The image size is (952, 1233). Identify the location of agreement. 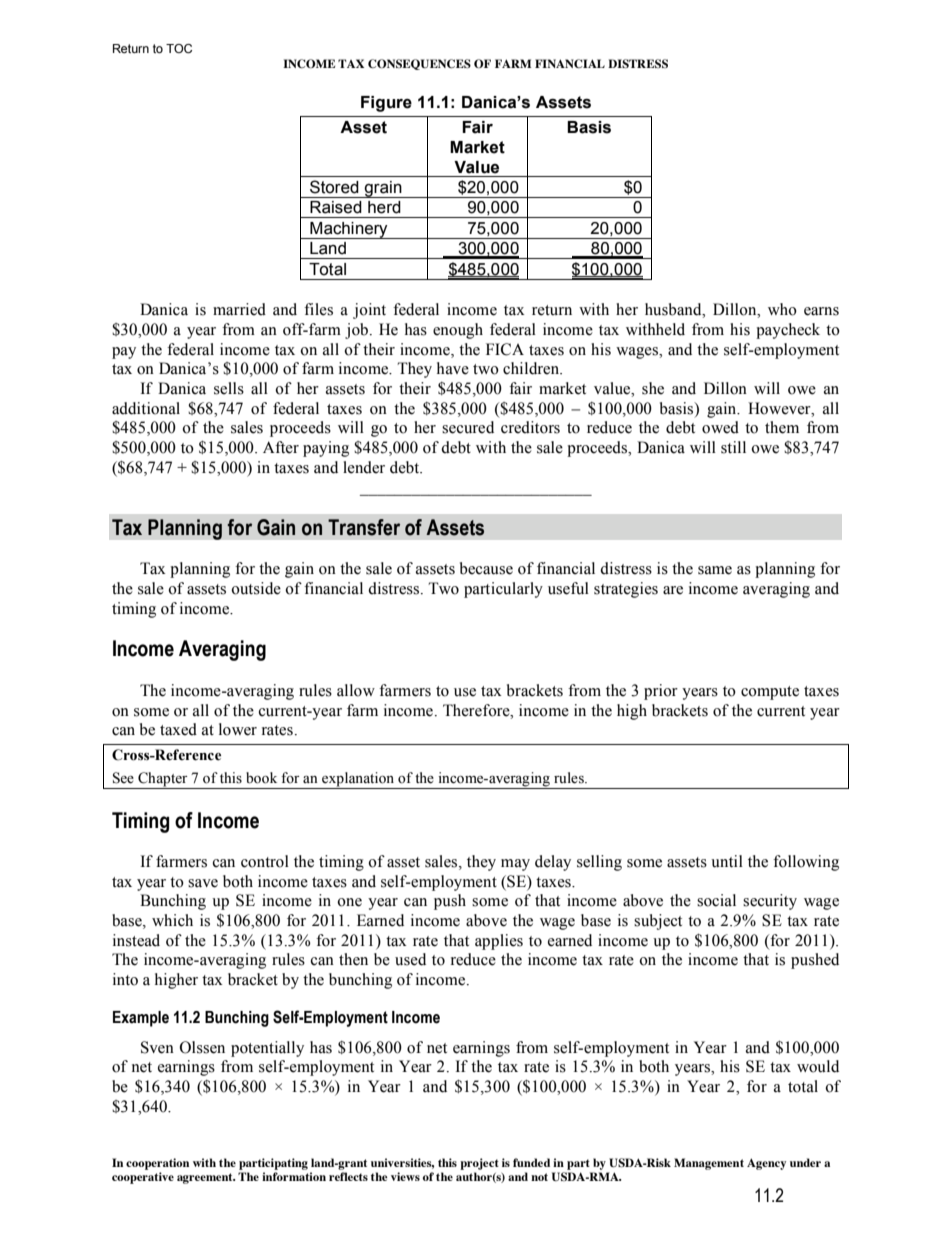
(206, 1178).
